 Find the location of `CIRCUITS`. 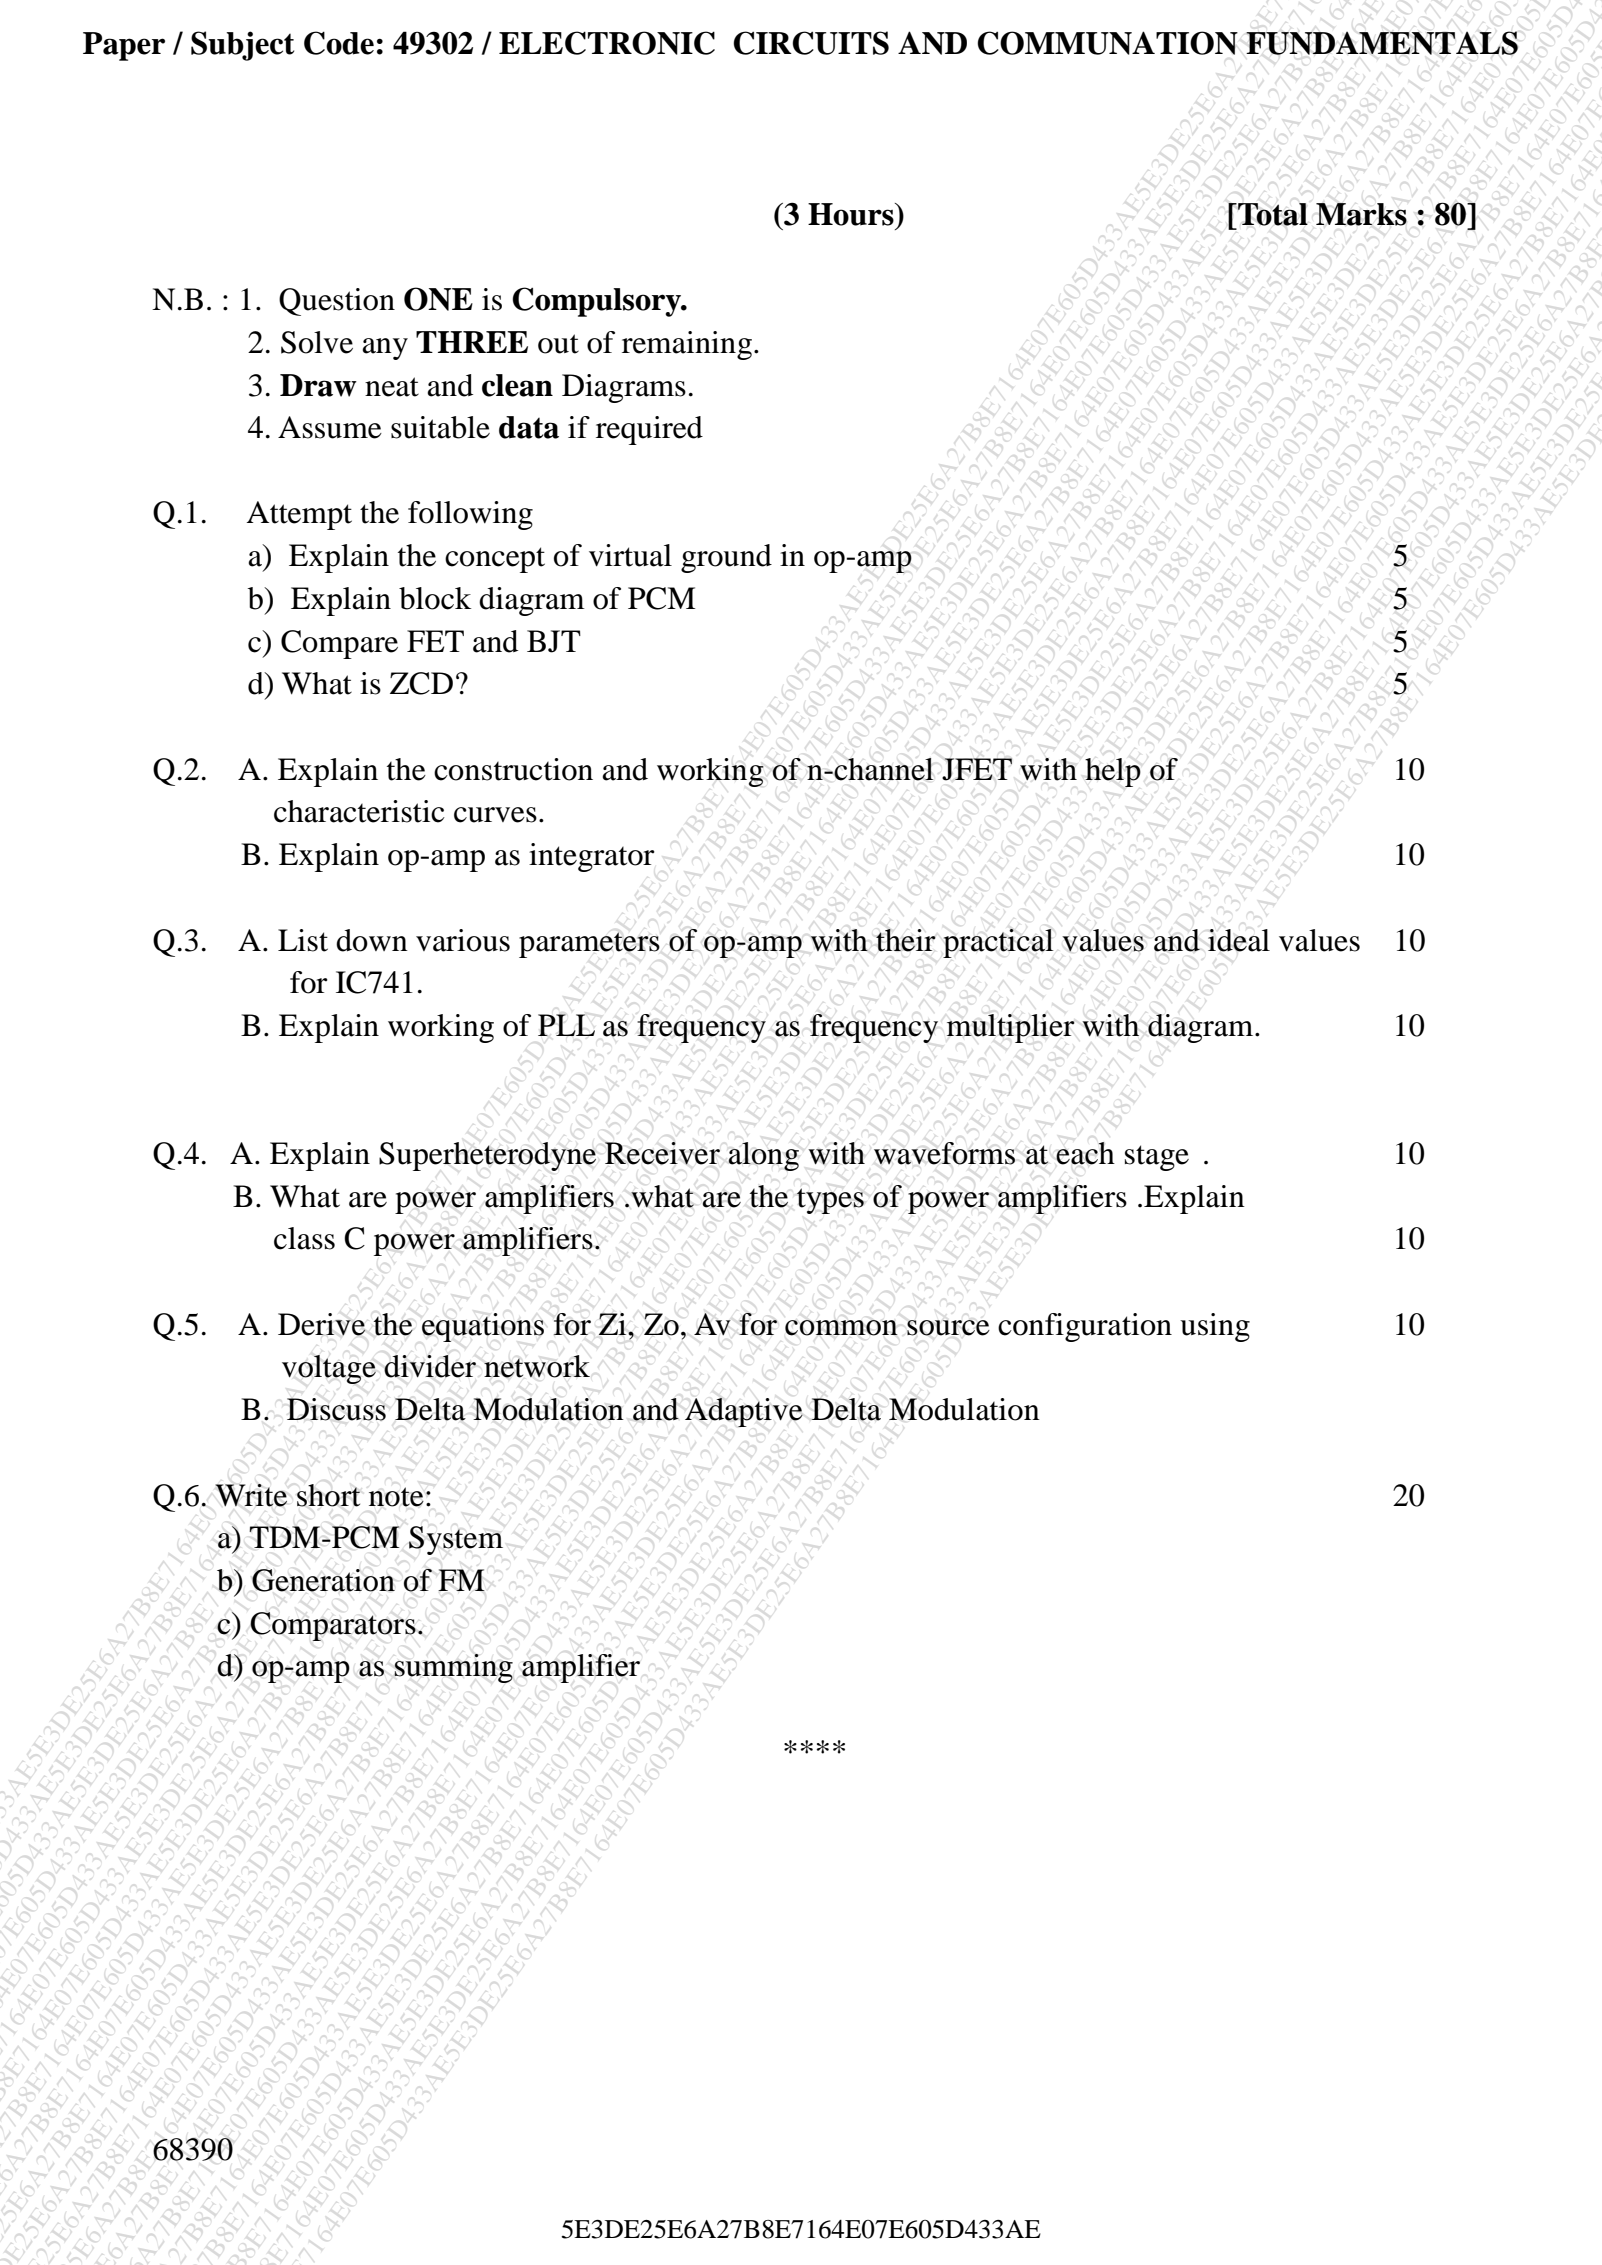

CIRCUITS is located at coordinates (811, 43).
